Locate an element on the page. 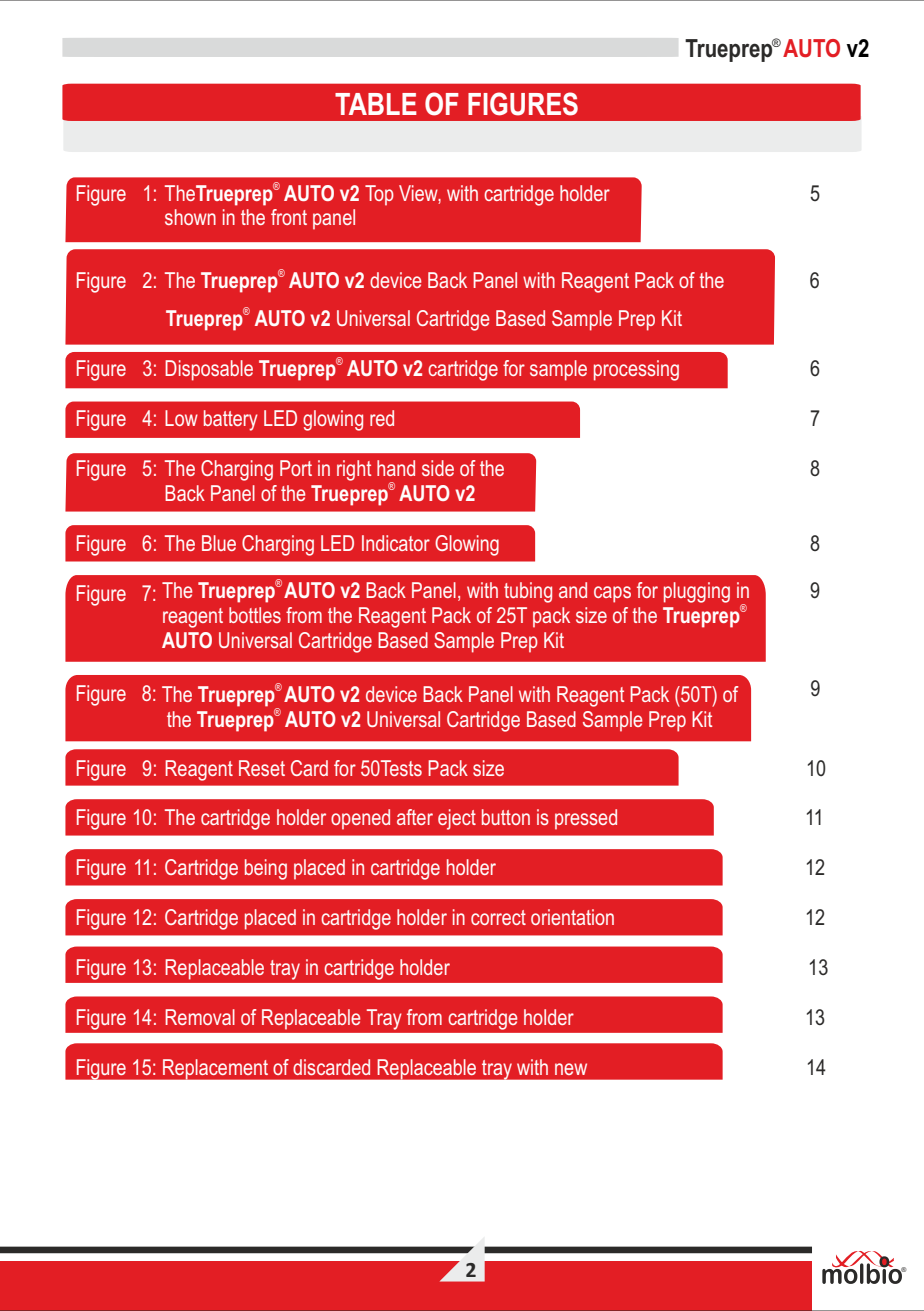  processing is located at coordinates (636, 370).
